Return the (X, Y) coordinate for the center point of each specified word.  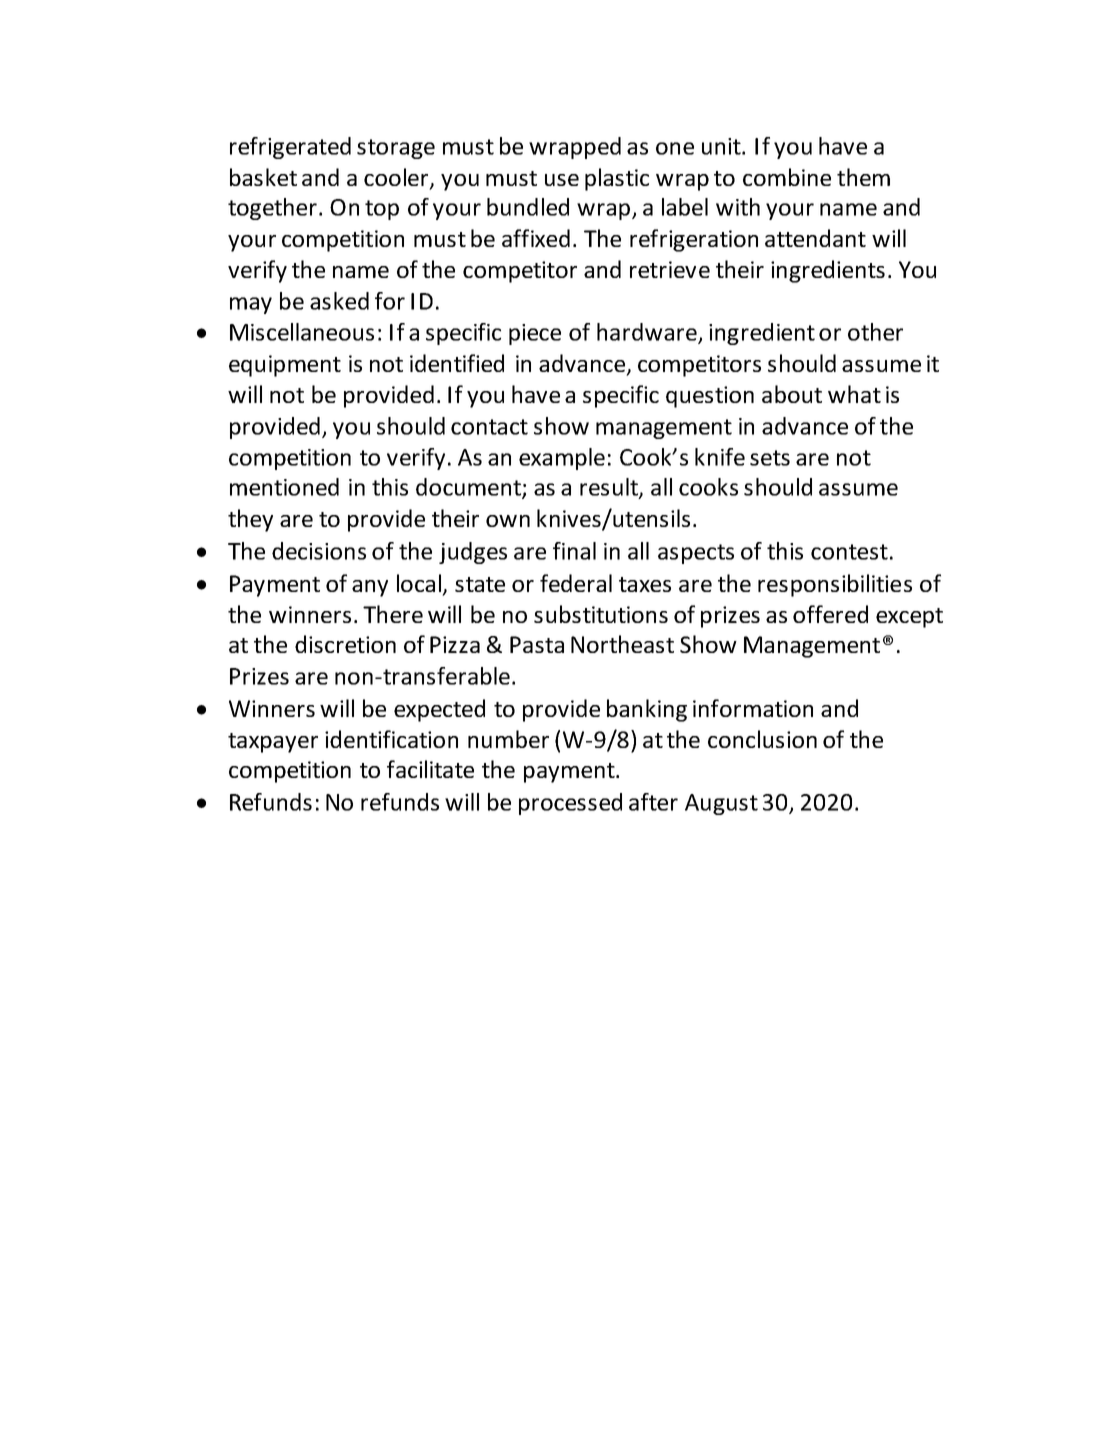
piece (535, 334)
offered (830, 614)
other (875, 332)
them (863, 177)
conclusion (762, 739)
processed (570, 804)
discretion (345, 644)
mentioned (284, 487)
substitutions (601, 614)
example (562, 459)
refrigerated (290, 148)
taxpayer (273, 743)
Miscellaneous (302, 332)
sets (770, 458)
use (562, 180)
